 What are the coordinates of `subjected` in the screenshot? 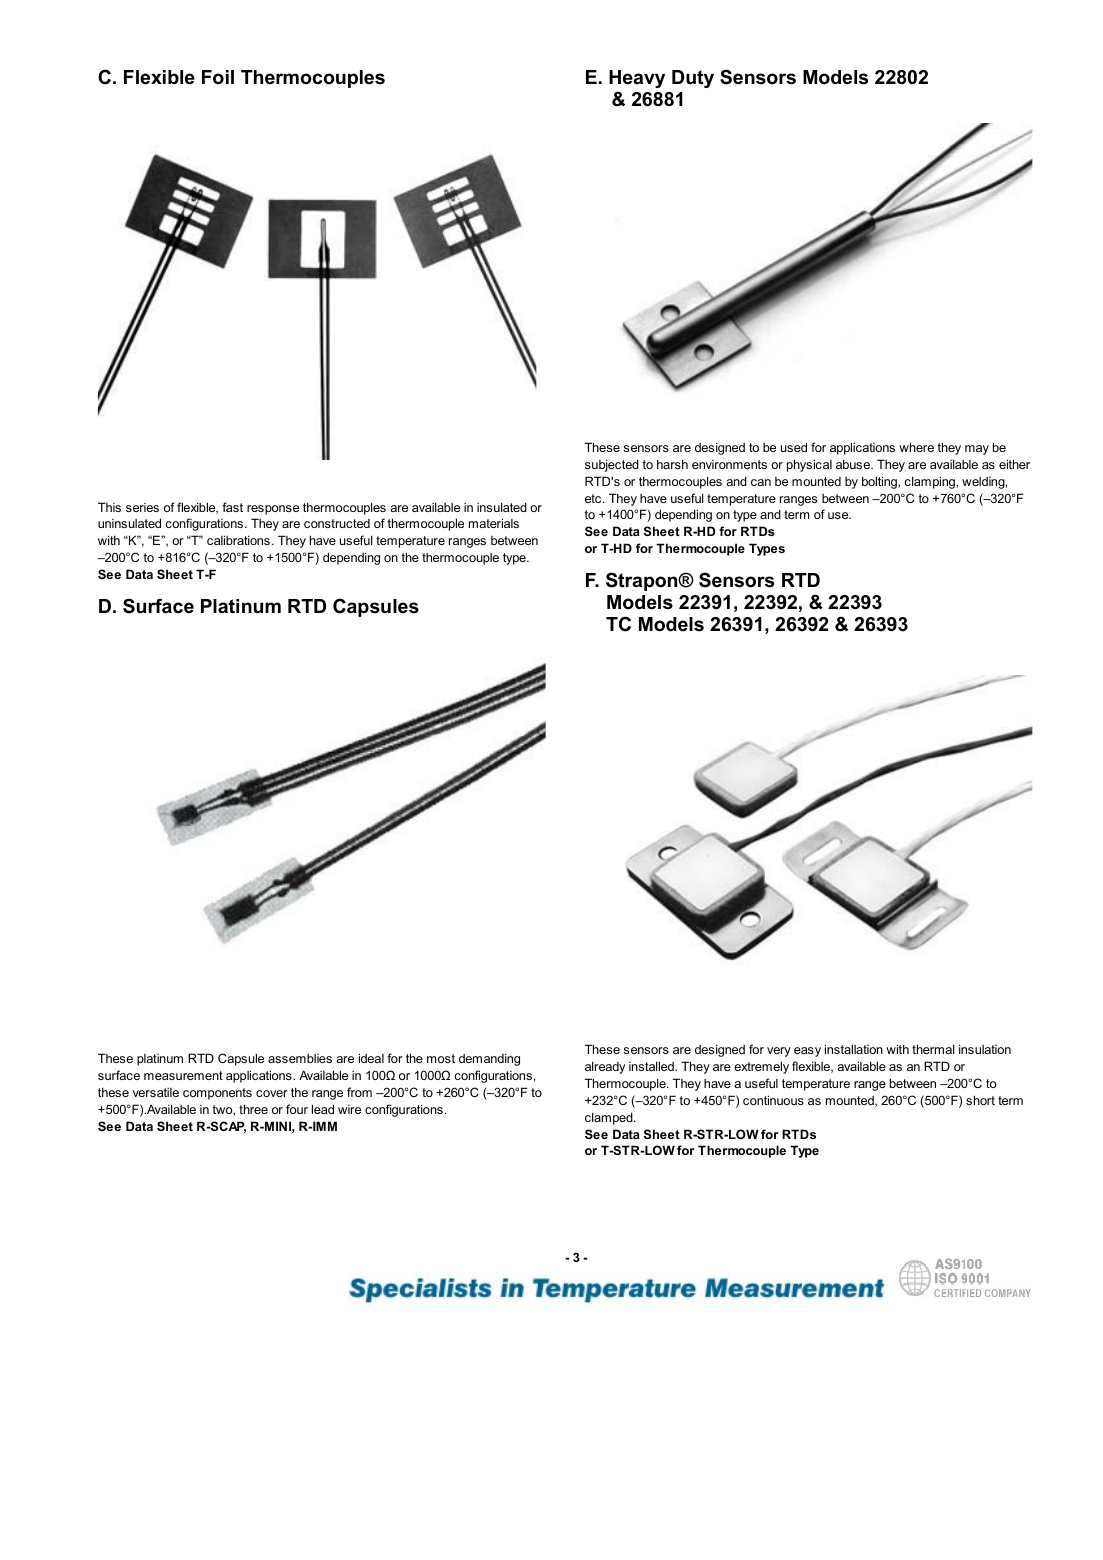 It's located at (612, 465).
